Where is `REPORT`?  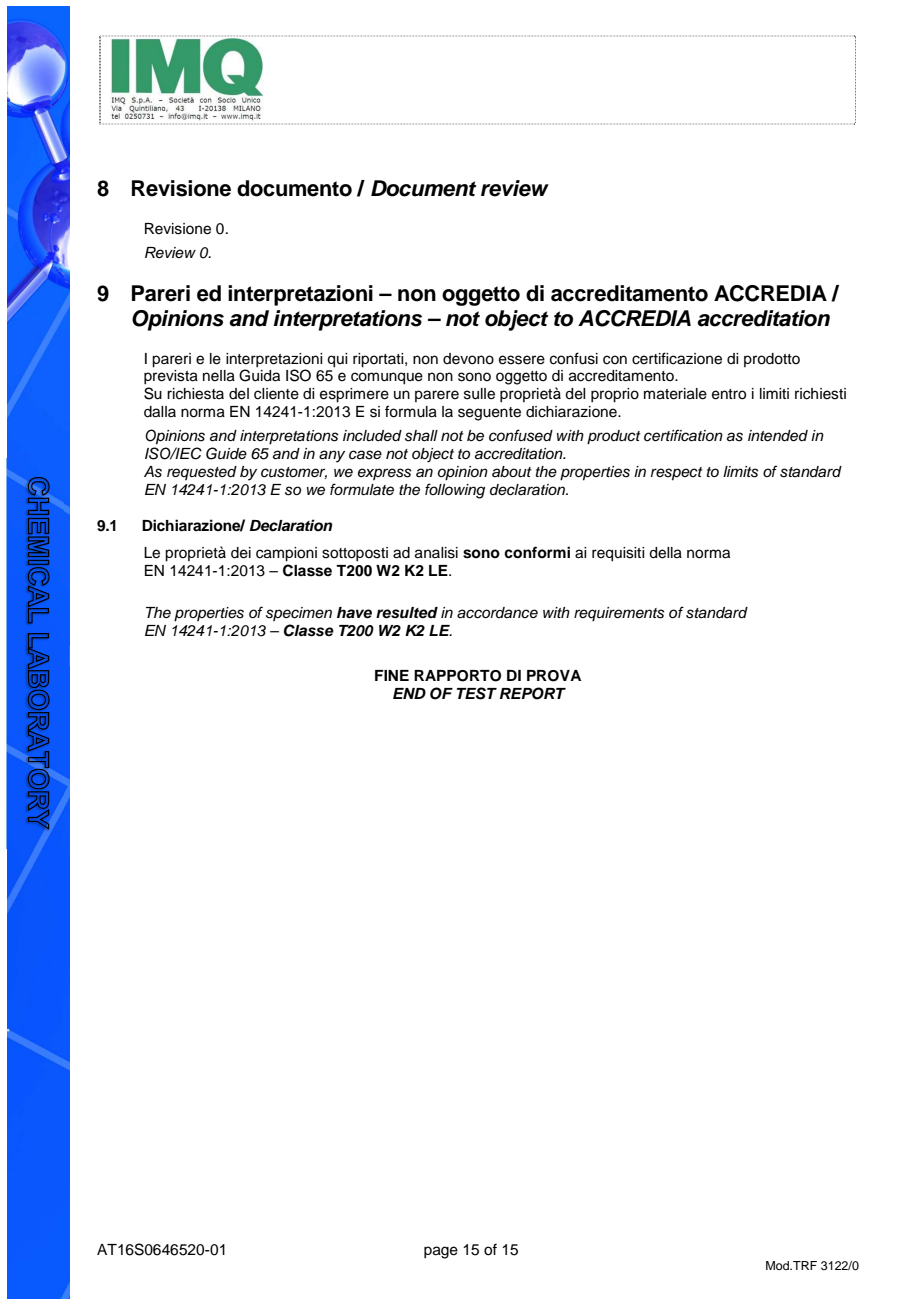 REPORT is located at coordinates (533, 693).
